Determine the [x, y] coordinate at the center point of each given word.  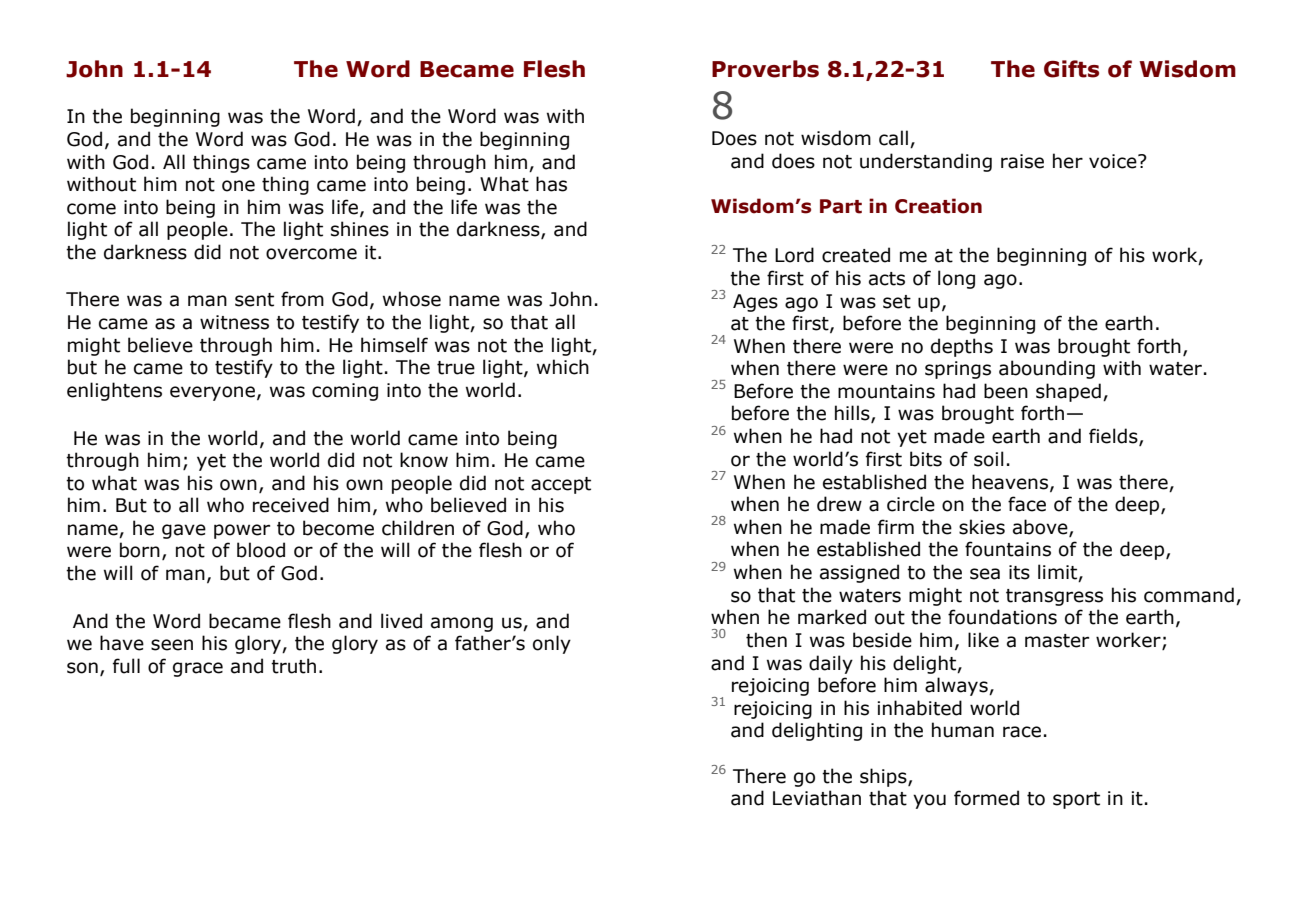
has [551, 184]
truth [293, 666]
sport [1076, 800]
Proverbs [765, 69]
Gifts [1071, 69]
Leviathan [817, 798]
